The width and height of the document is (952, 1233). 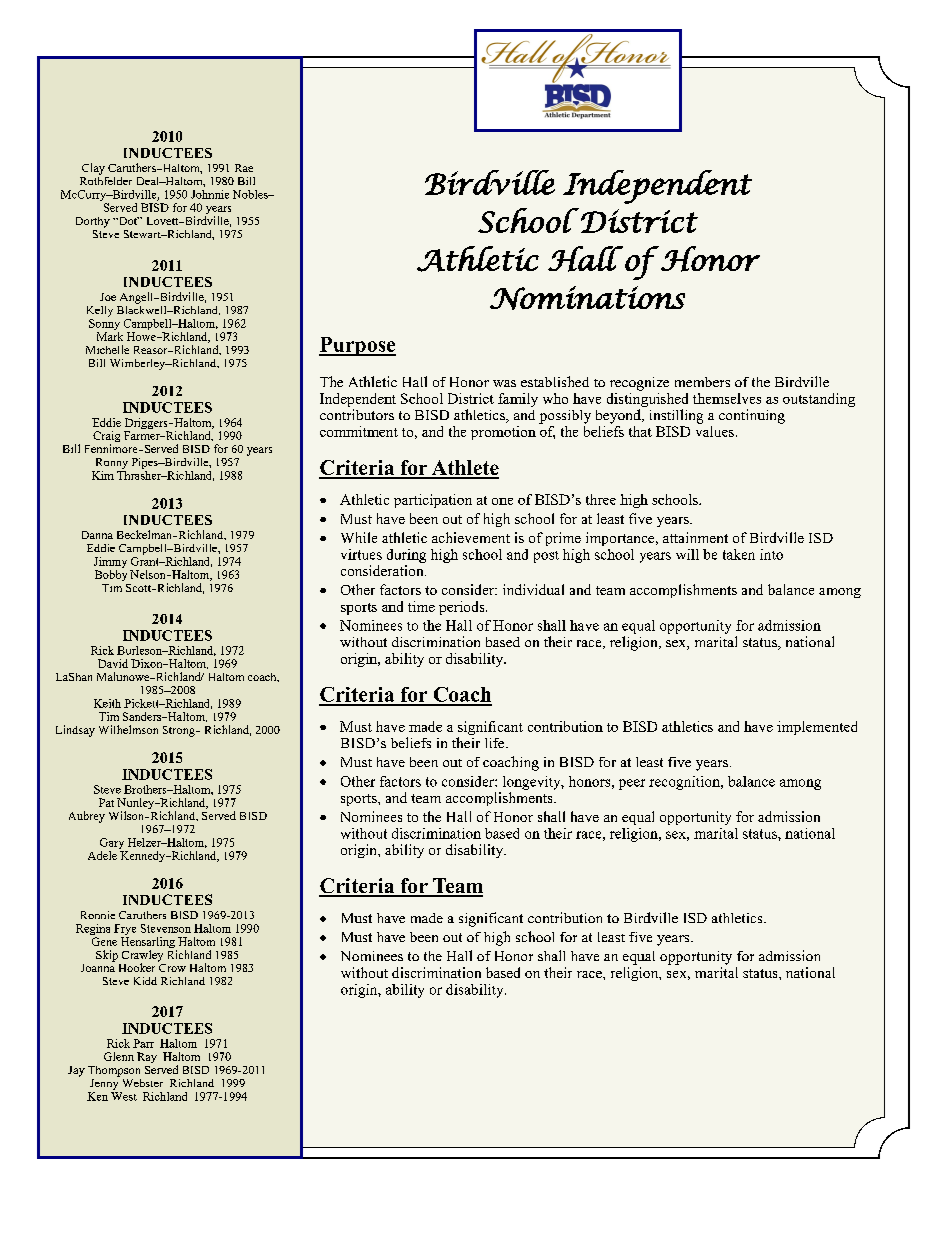 I want to click on David, so click(x=113, y=663).
